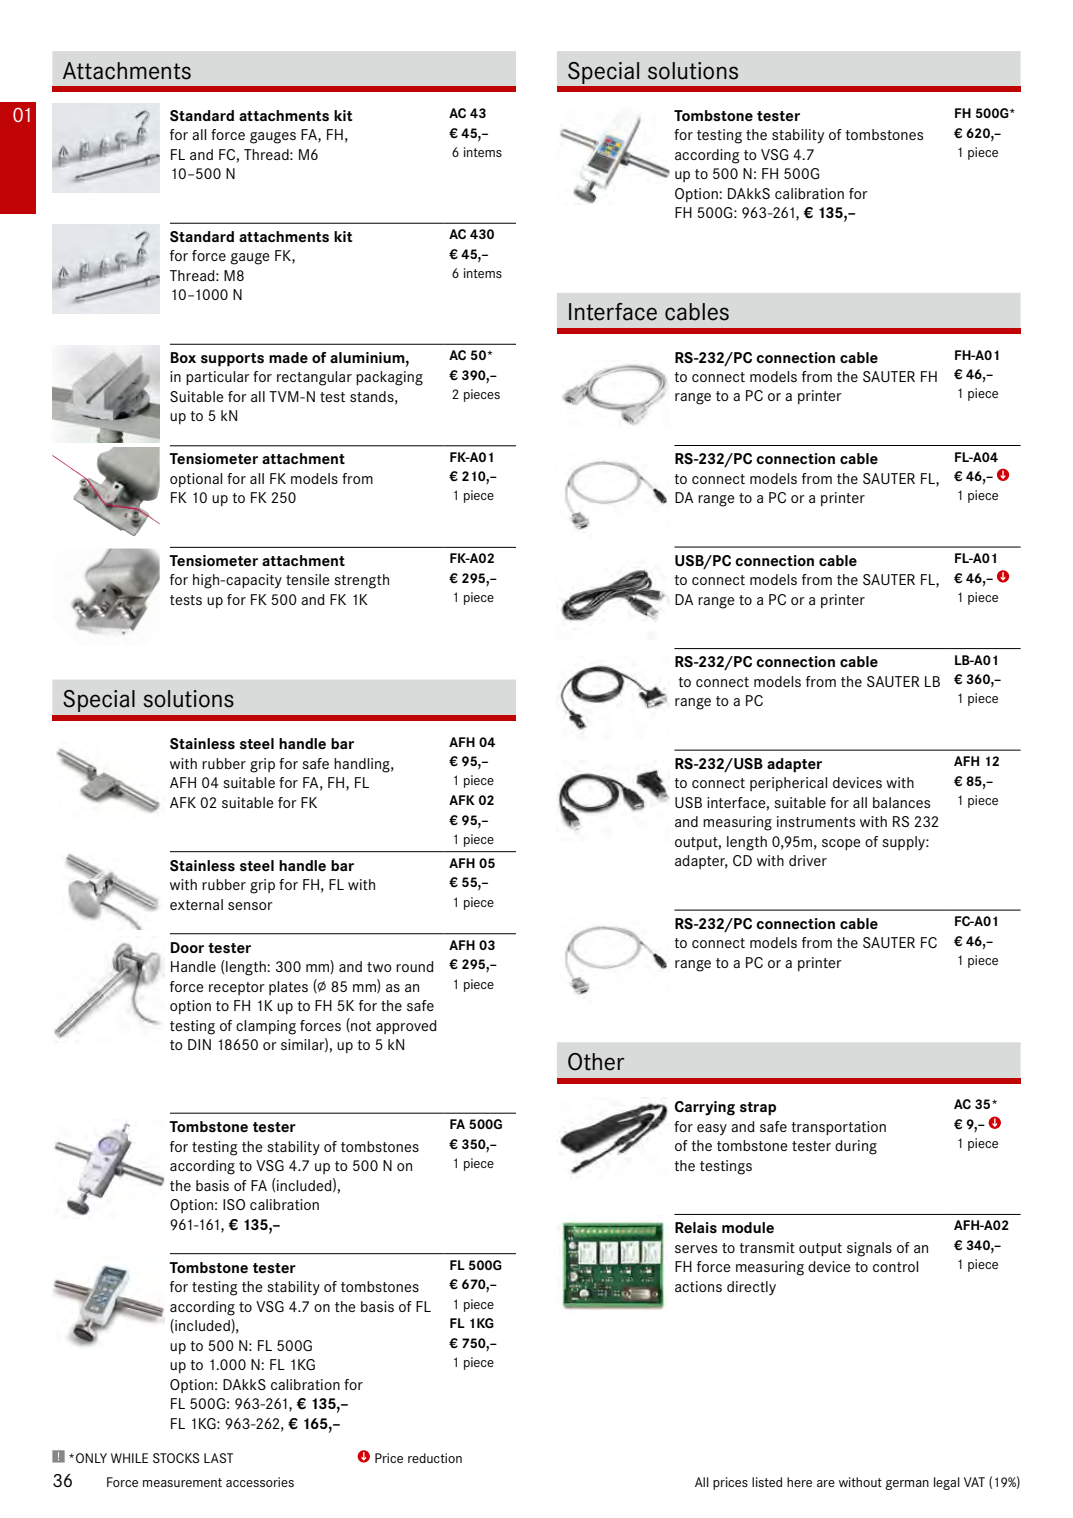 This screenshot has height=1518, width=1073. Describe the element at coordinates (808, 860) in the screenshot. I see `driver` at that location.
